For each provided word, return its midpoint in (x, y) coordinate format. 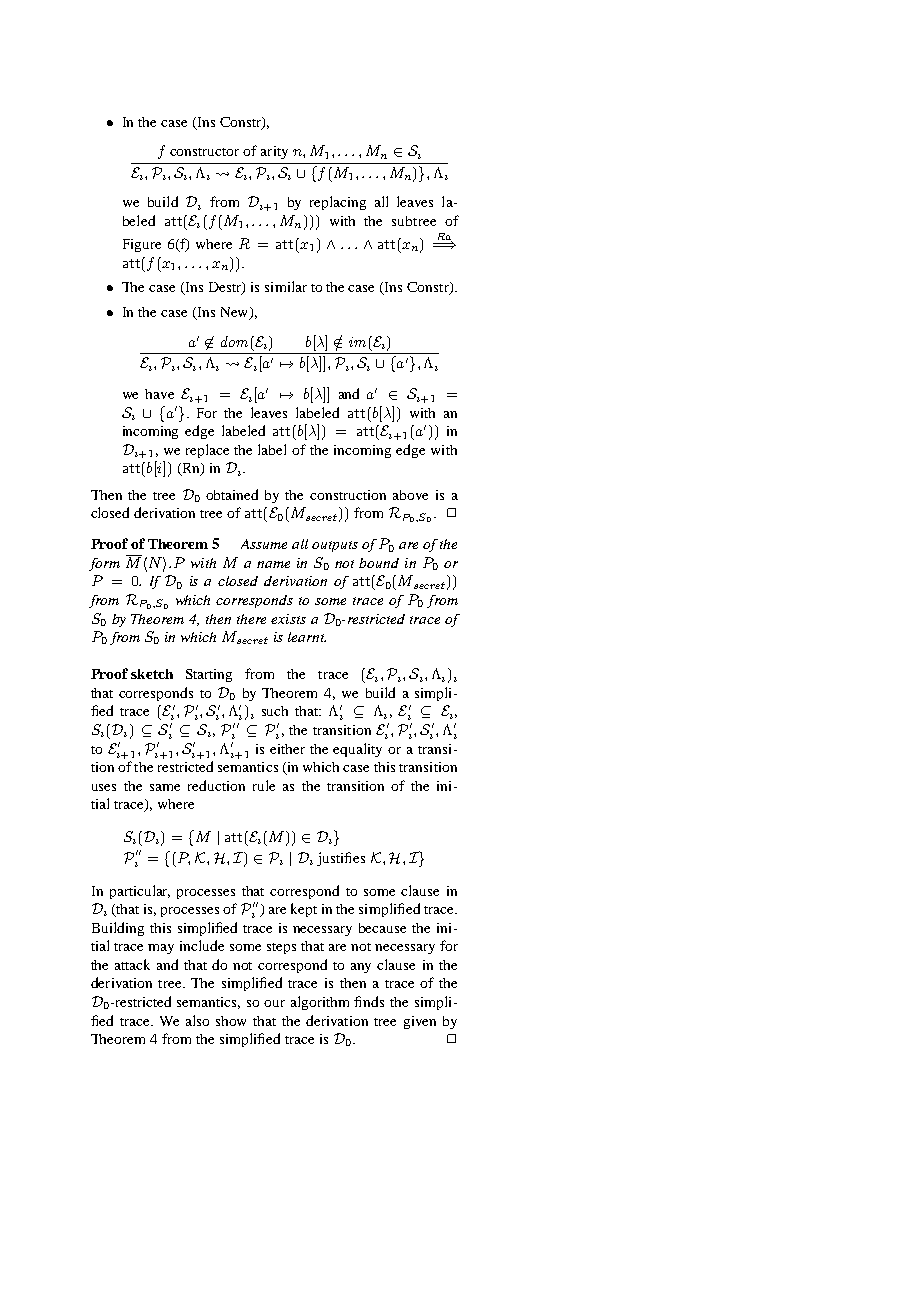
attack (132, 964)
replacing (338, 203)
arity (274, 152)
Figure (142, 245)
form (104, 564)
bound (379, 563)
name (273, 564)
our (274, 1003)
